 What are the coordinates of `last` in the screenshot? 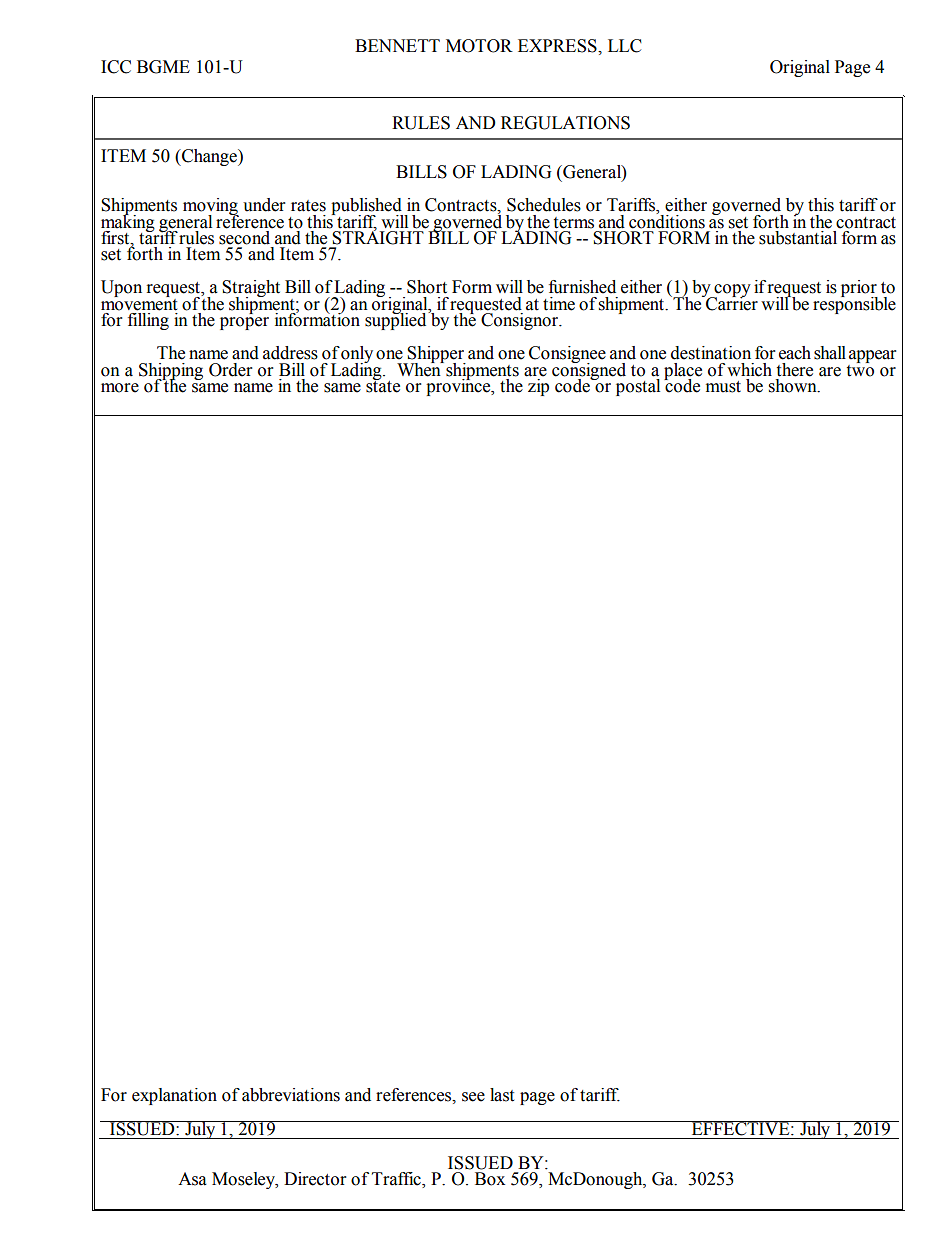 It's located at (502, 1095).
